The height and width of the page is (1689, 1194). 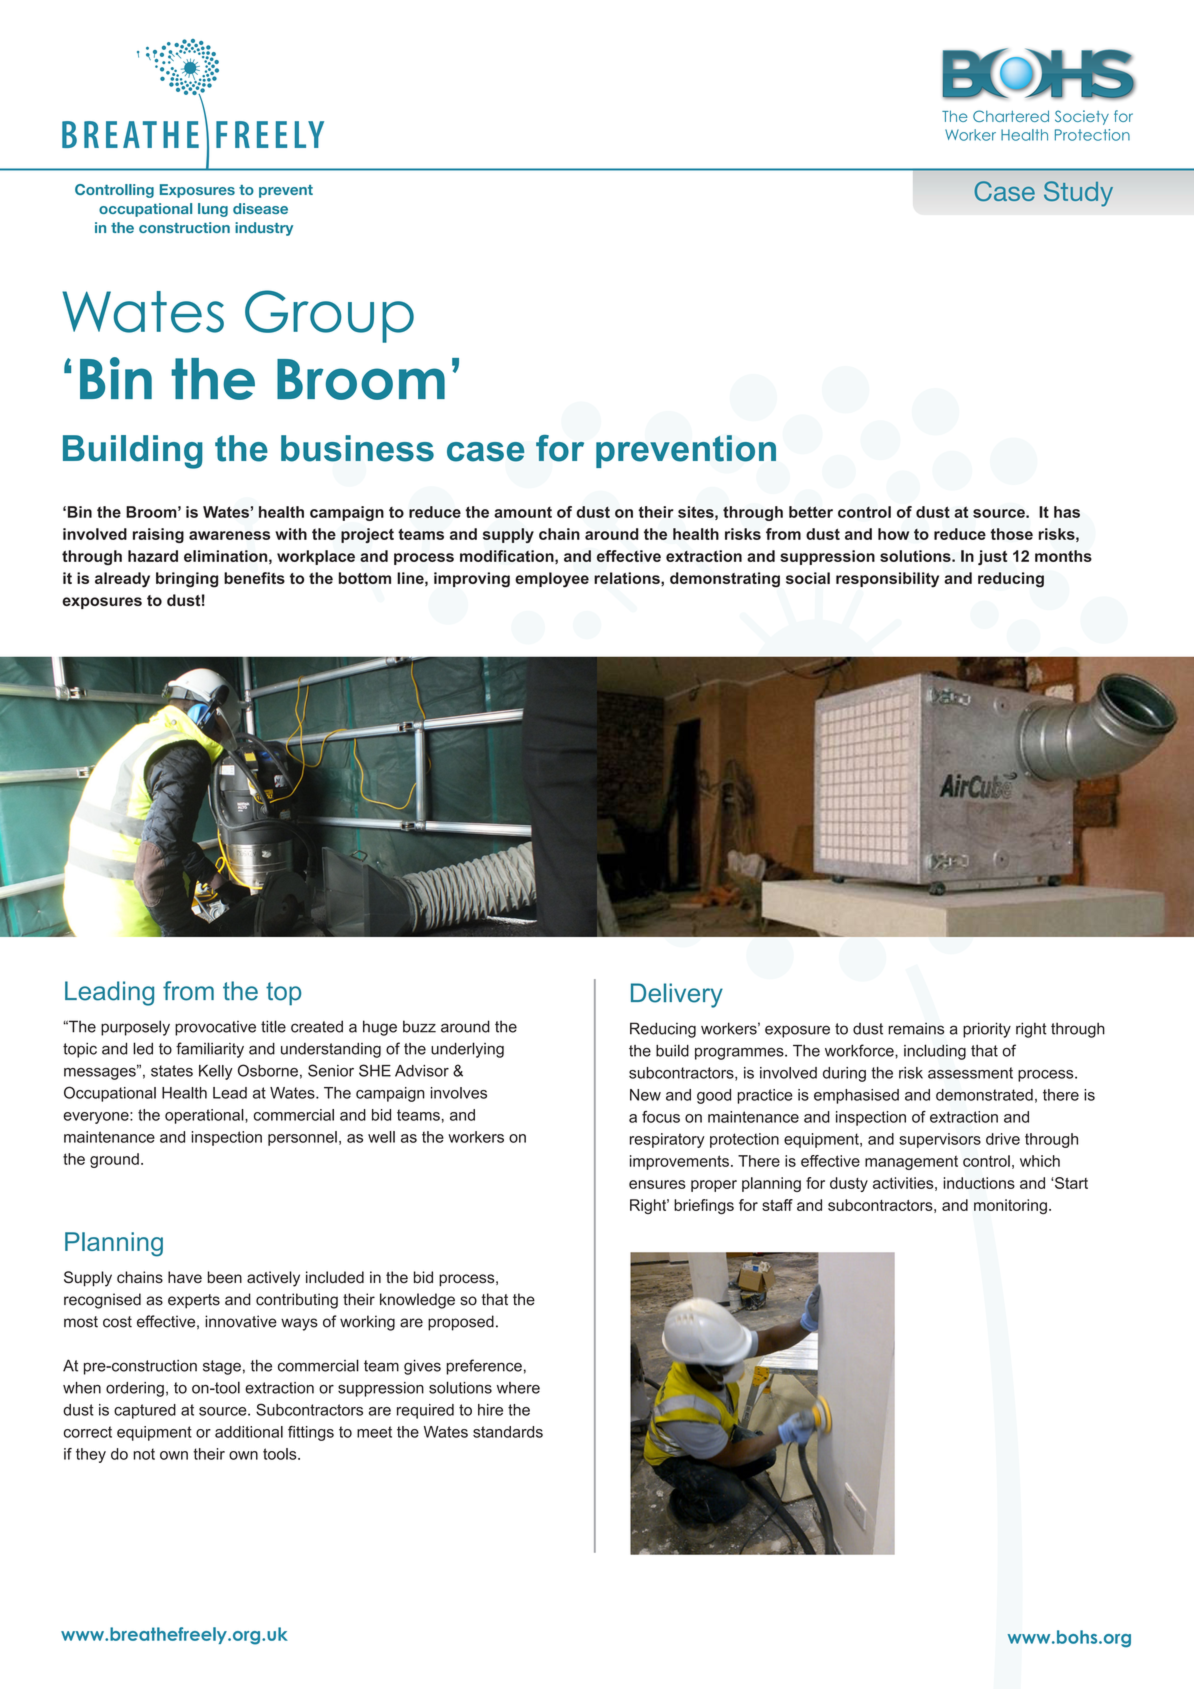 What do you see at coordinates (657, 1184) in the page?
I see `ensures` at bounding box center [657, 1184].
